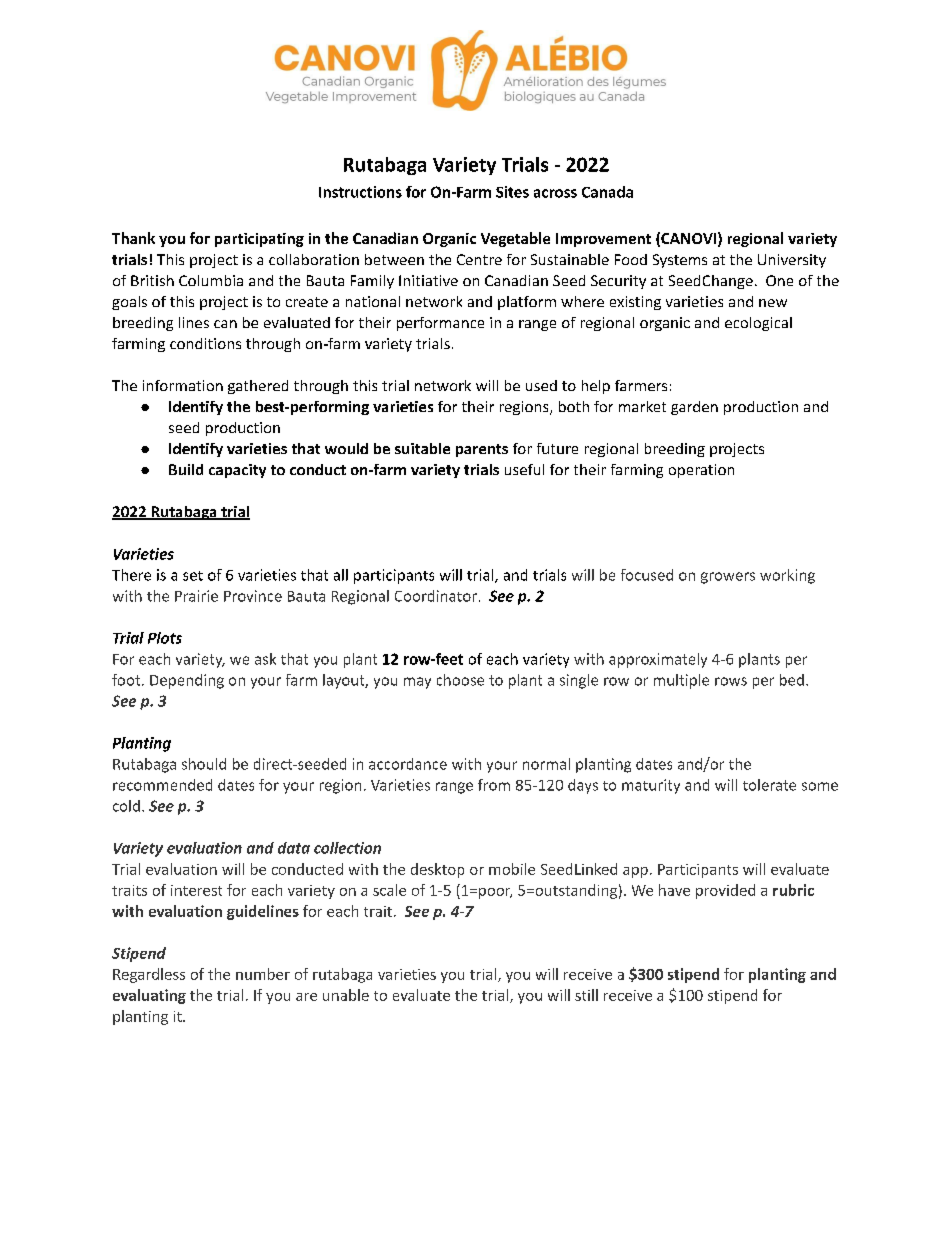 The height and width of the image is (1233, 952). Describe the element at coordinates (263, 974) in the image. I see `number` at that location.
